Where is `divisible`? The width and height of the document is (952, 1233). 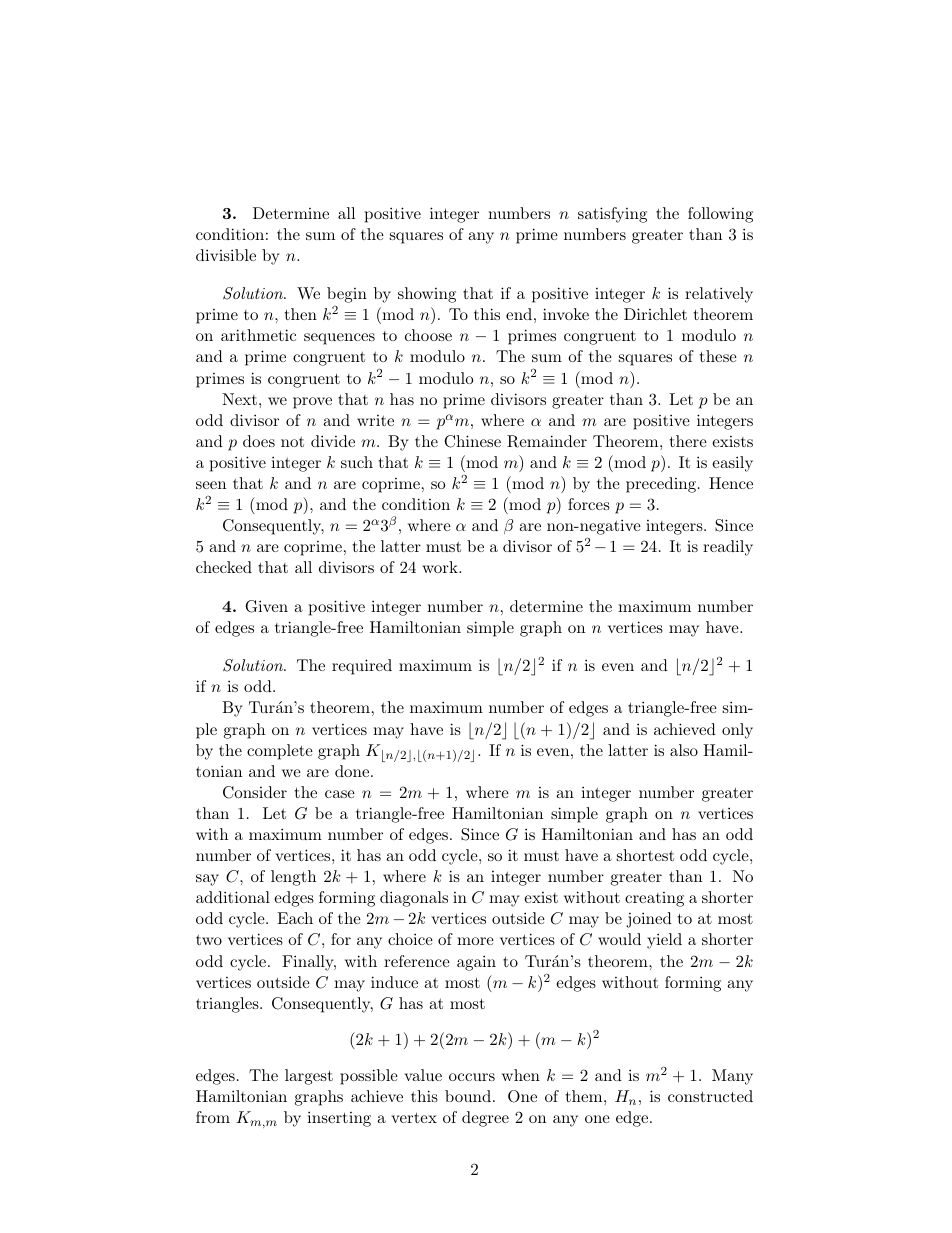
divisible is located at coordinates (226, 255).
